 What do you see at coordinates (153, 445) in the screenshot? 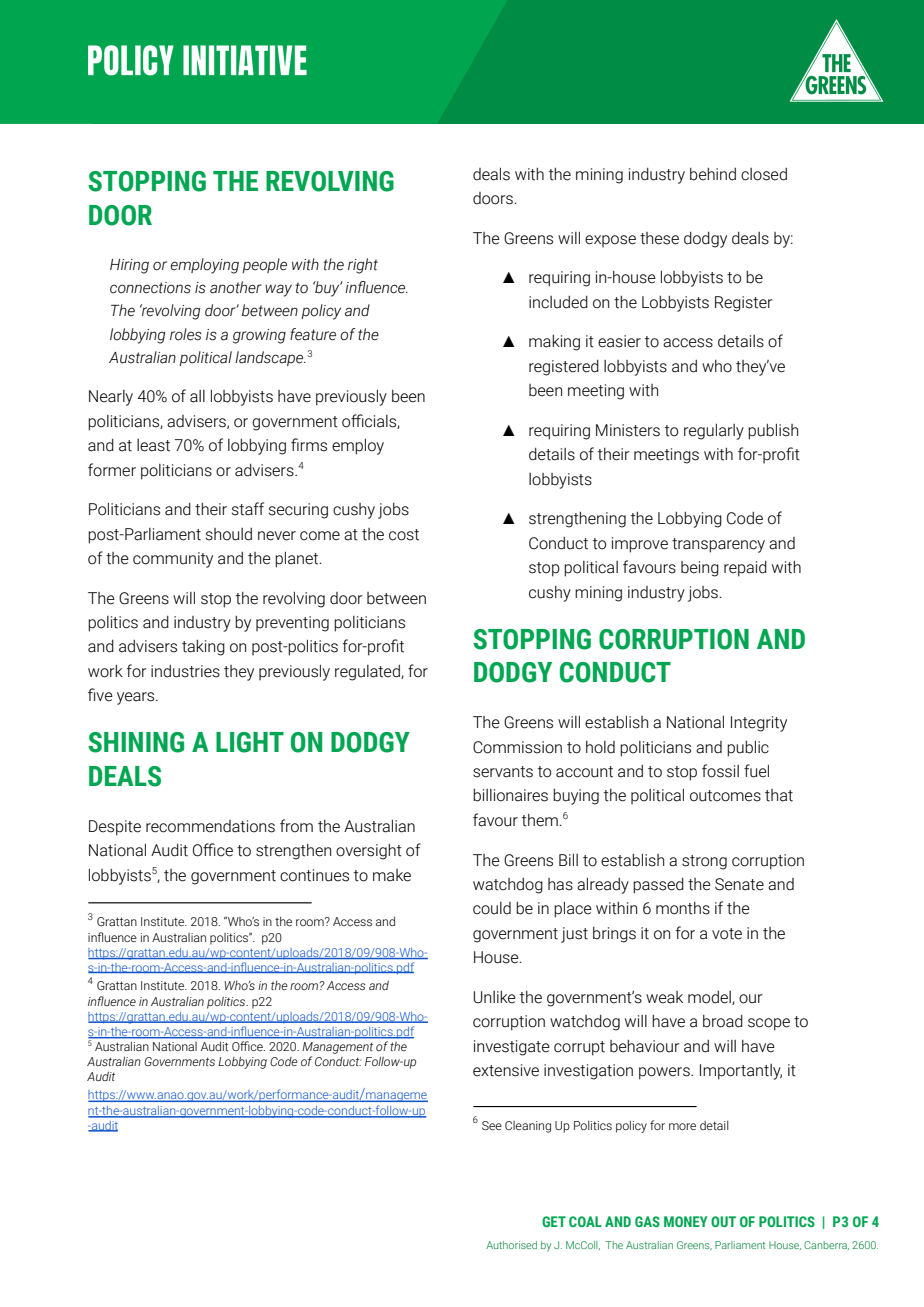
I see `least` at bounding box center [153, 445].
